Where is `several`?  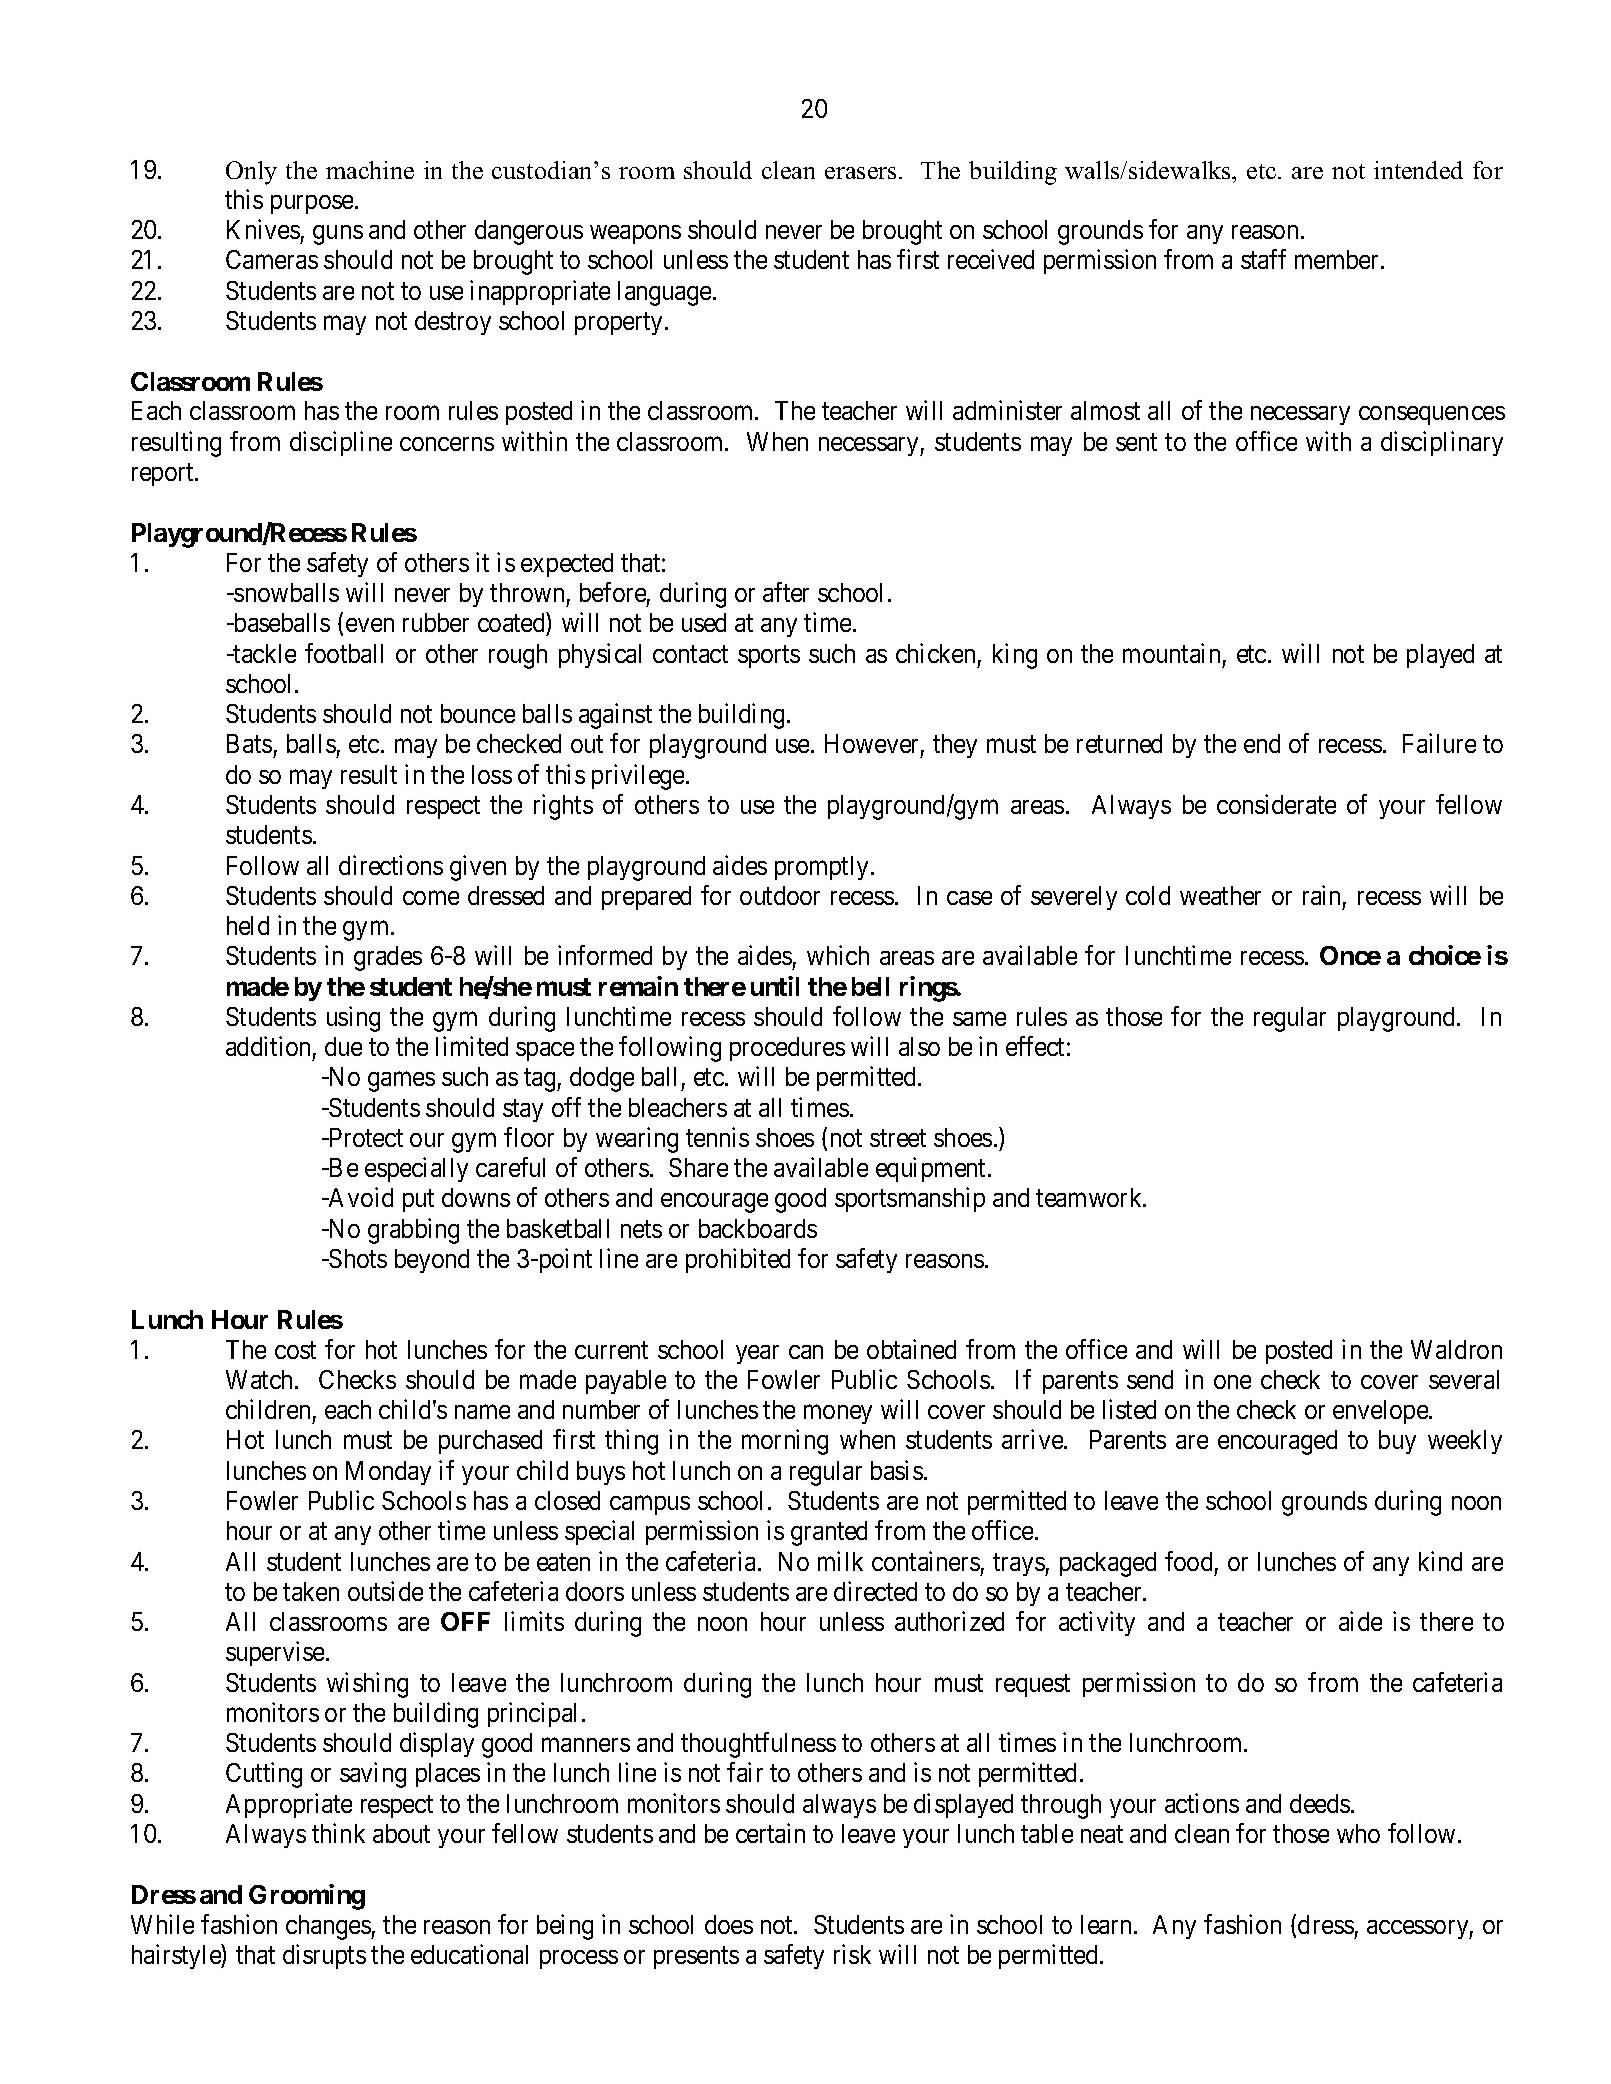
several is located at coordinates (1464, 1379).
